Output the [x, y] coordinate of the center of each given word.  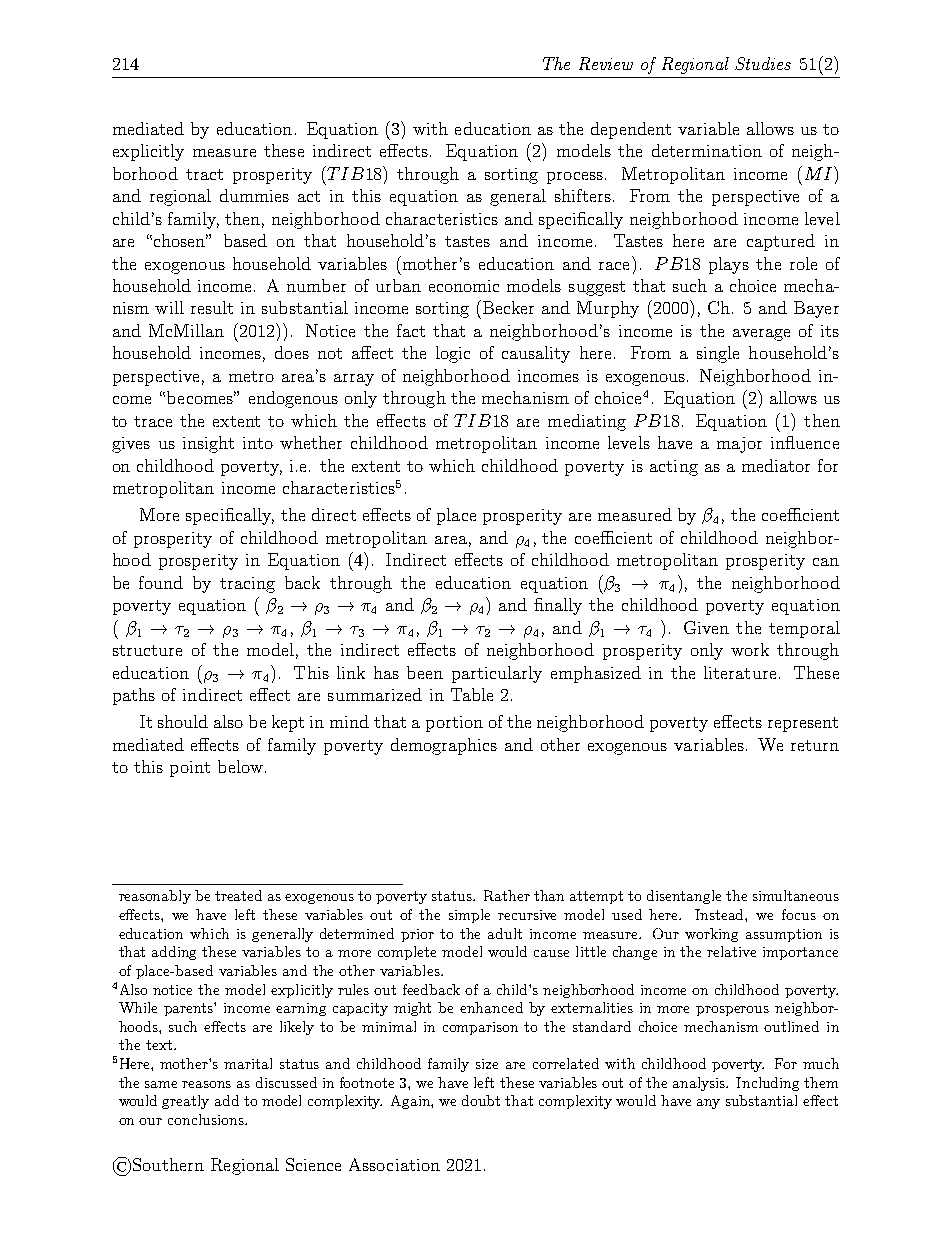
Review [606, 63]
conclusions [207, 1119]
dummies [254, 195]
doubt [481, 1100]
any [708, 1104]
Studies [763, 63]
